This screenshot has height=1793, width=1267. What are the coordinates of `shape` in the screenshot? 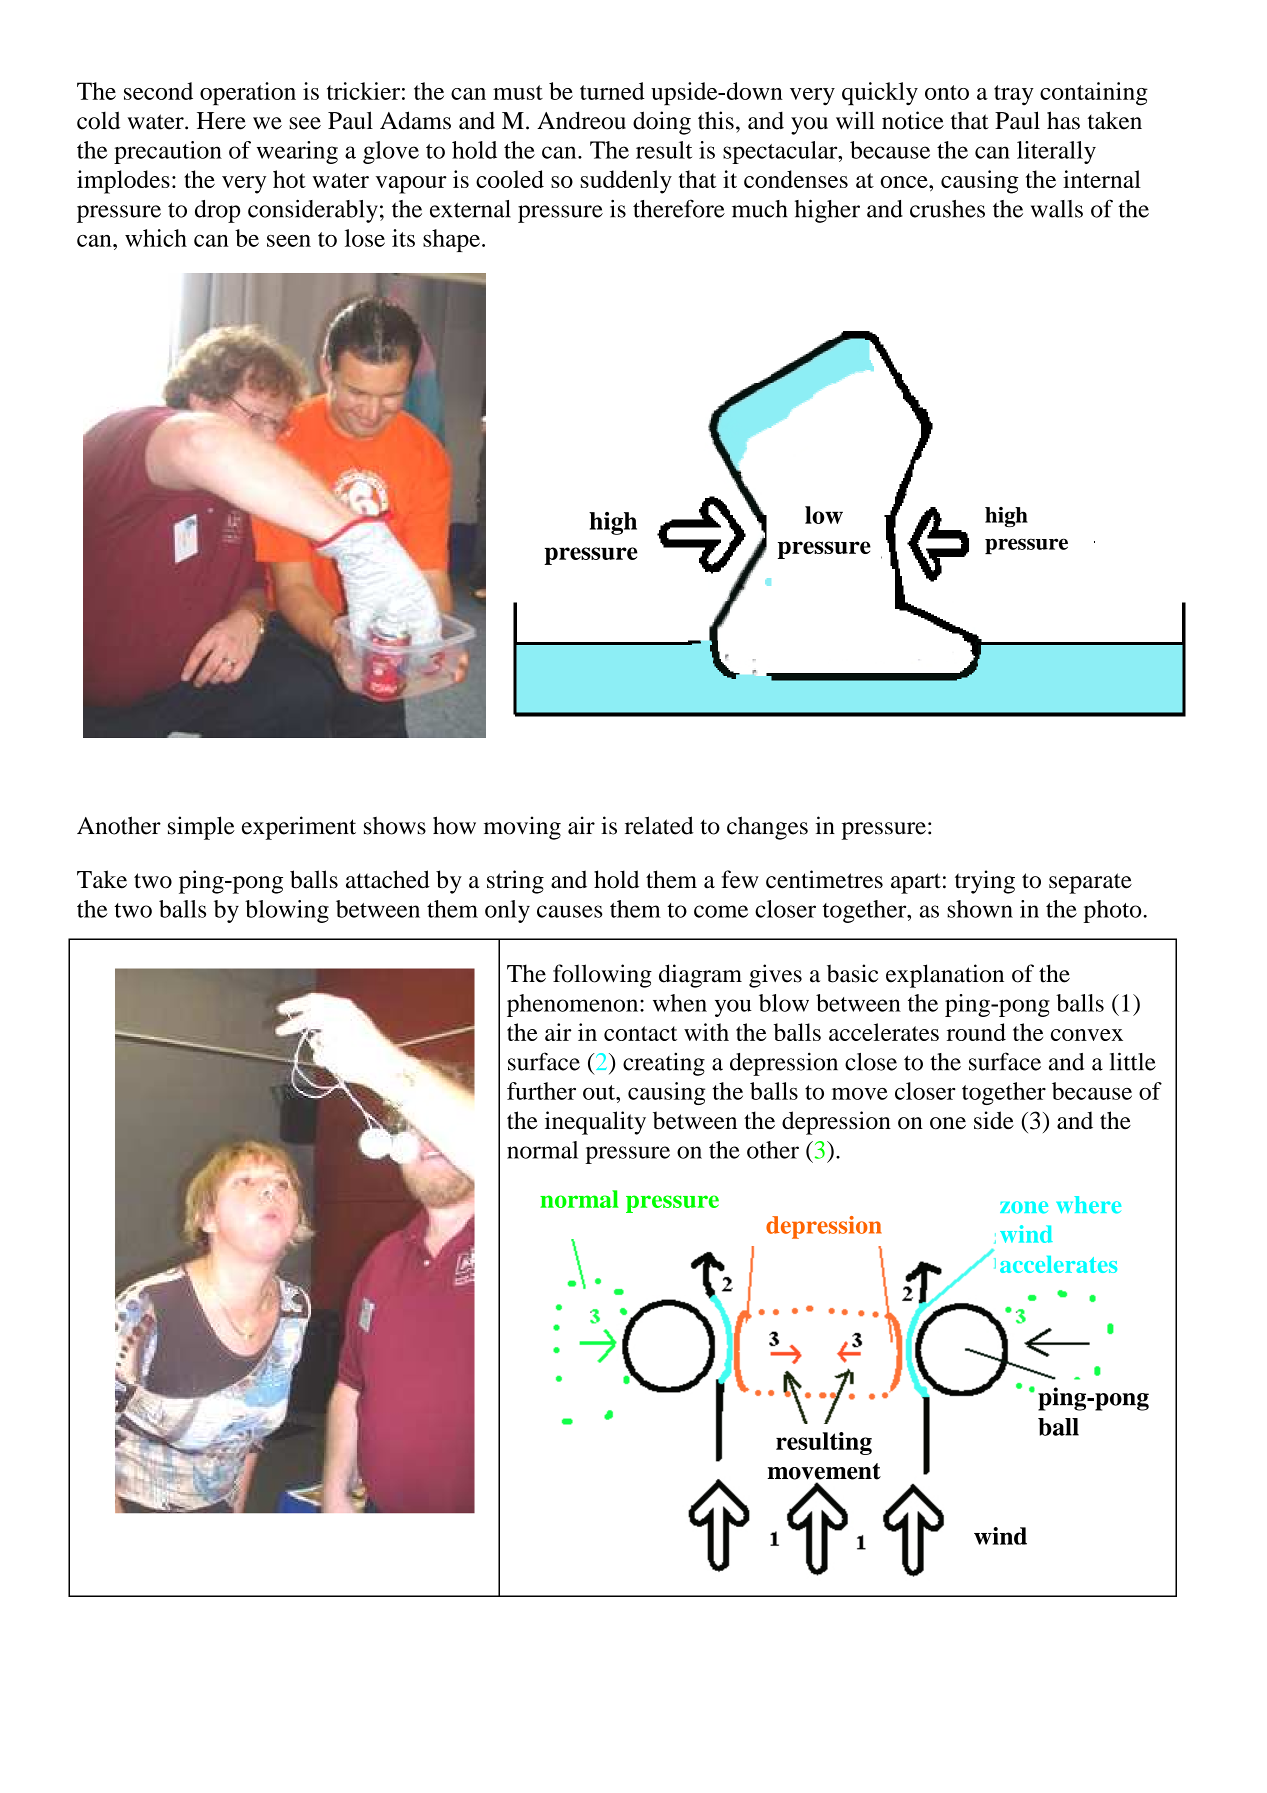 It's located at (451, 240).
